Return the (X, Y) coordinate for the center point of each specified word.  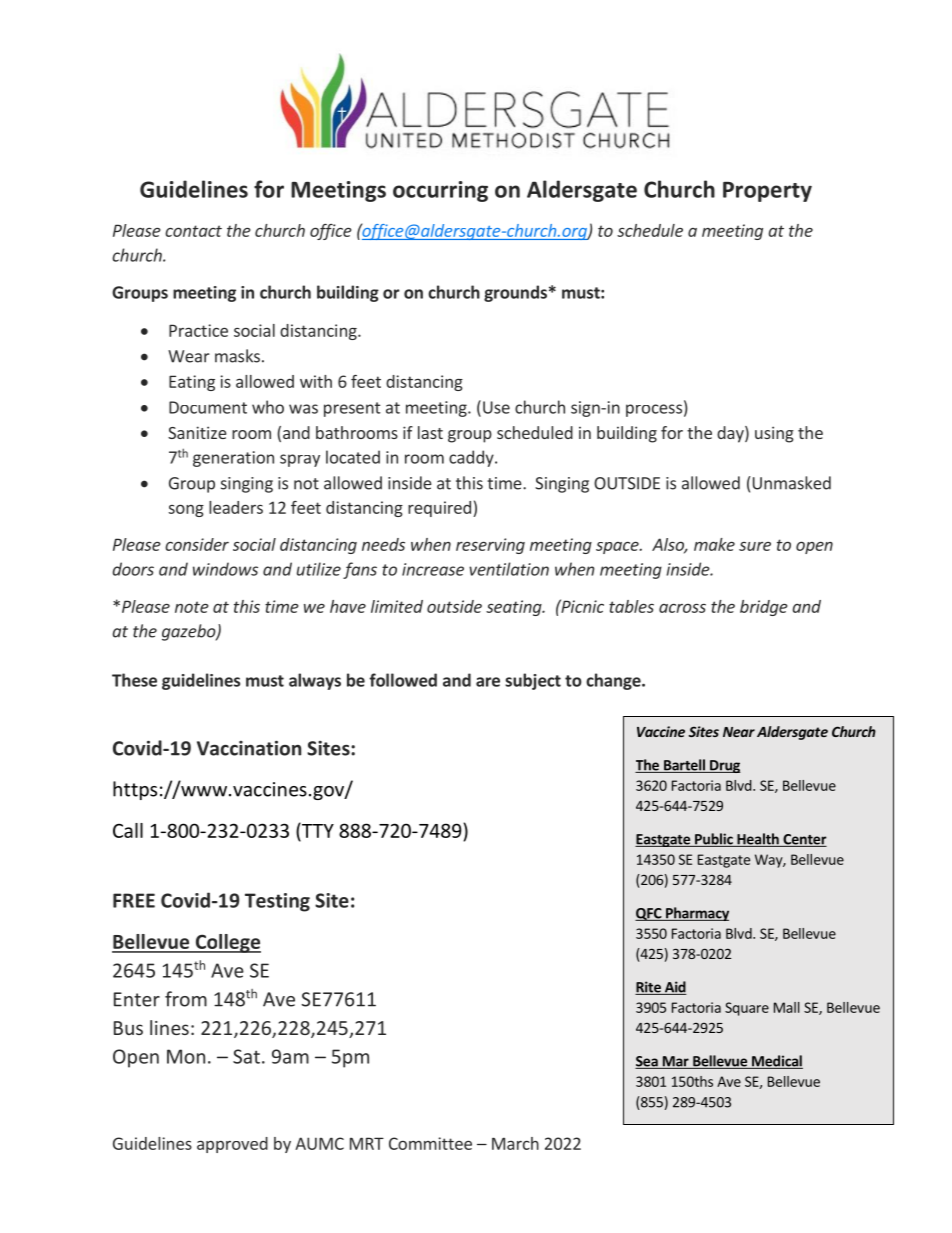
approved (232, 1145)
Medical (776, 1062)
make (714, 544)
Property (767, 192)
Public (714, 840)
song (186, 510)
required (439, 509)
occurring (440, 191)
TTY (317, 830)
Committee (430, 1143)
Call (128, 830)
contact (193, 231)
